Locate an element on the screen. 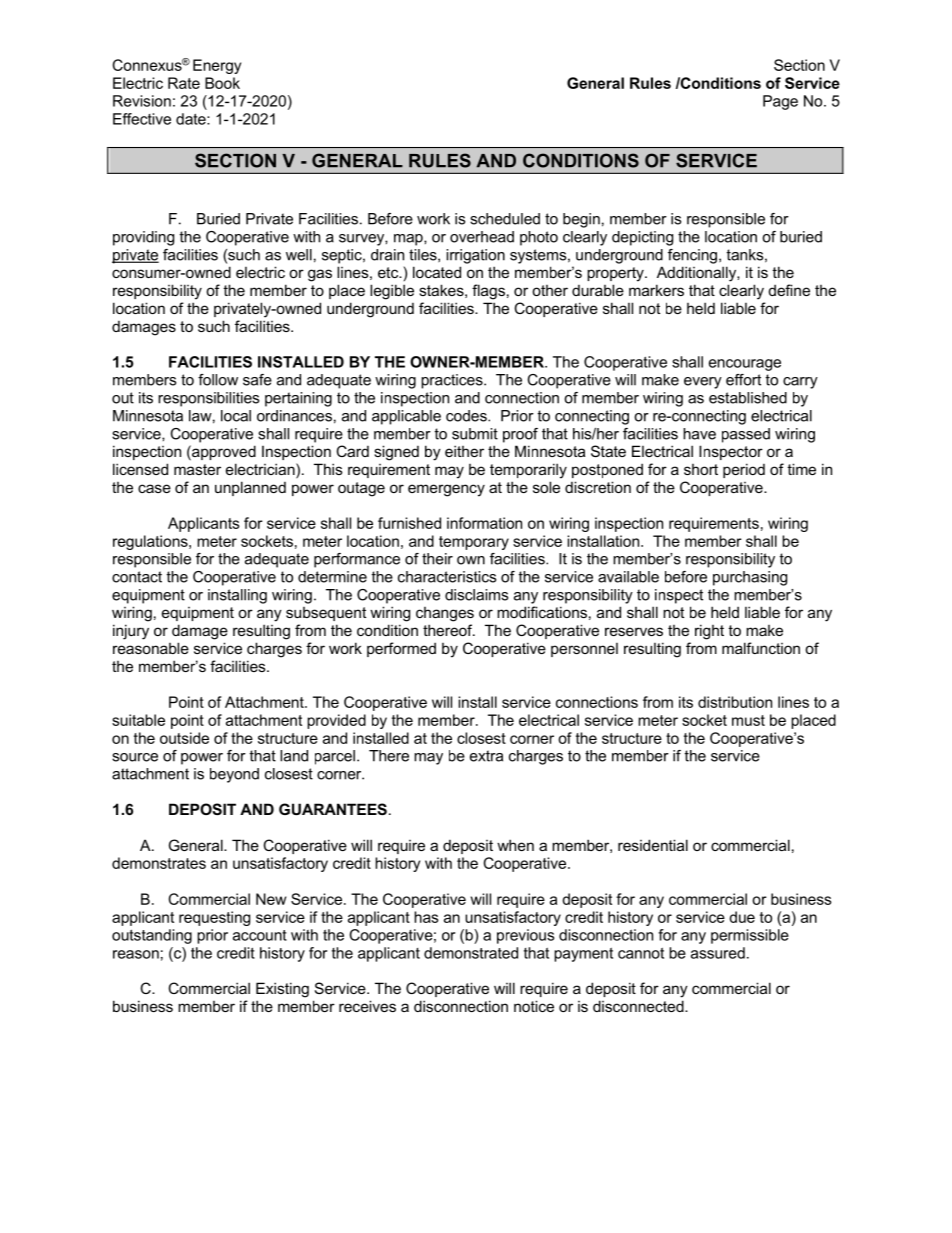 The height and width of the screenshot is (1233, 952). follow is located at coordinates (218, 380).
